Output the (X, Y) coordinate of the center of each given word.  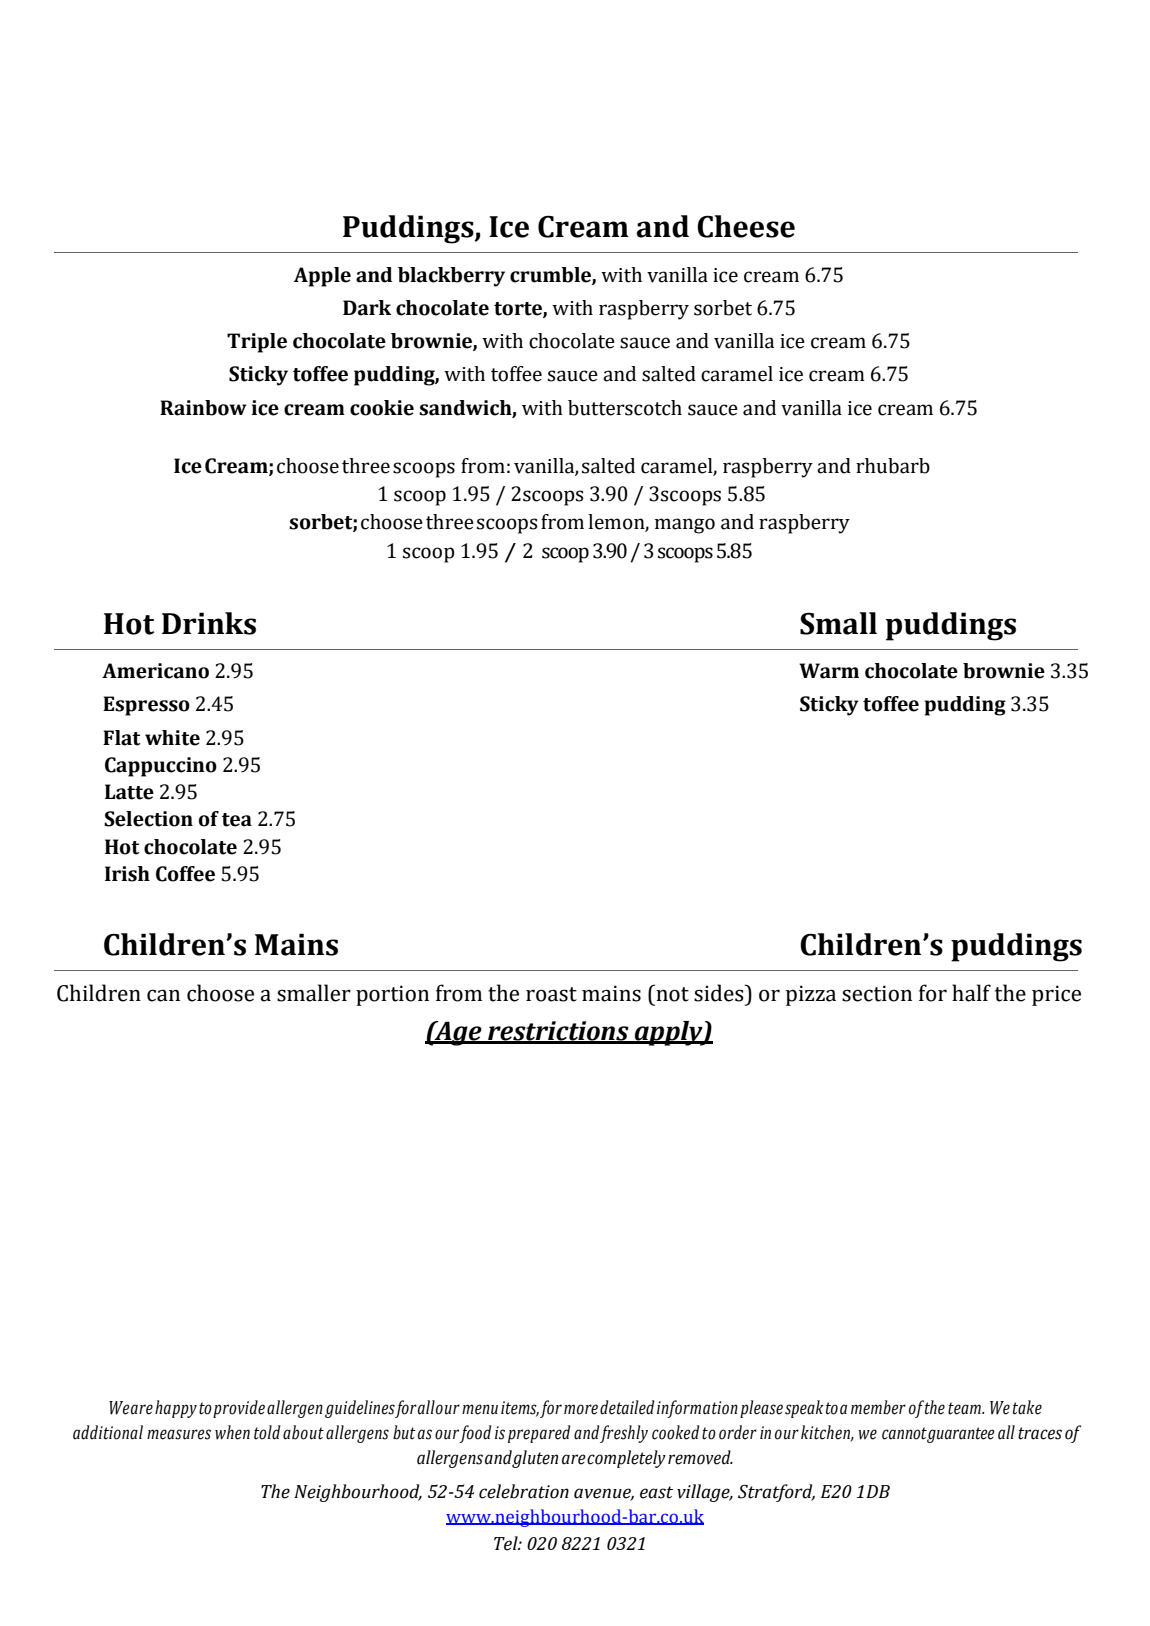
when (232, 1432)
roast (551, 994)
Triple (257, 343)
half (971, 993)
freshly (624, 1434)
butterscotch (625, 408)
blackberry (451, 277)
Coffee (185, 874)
